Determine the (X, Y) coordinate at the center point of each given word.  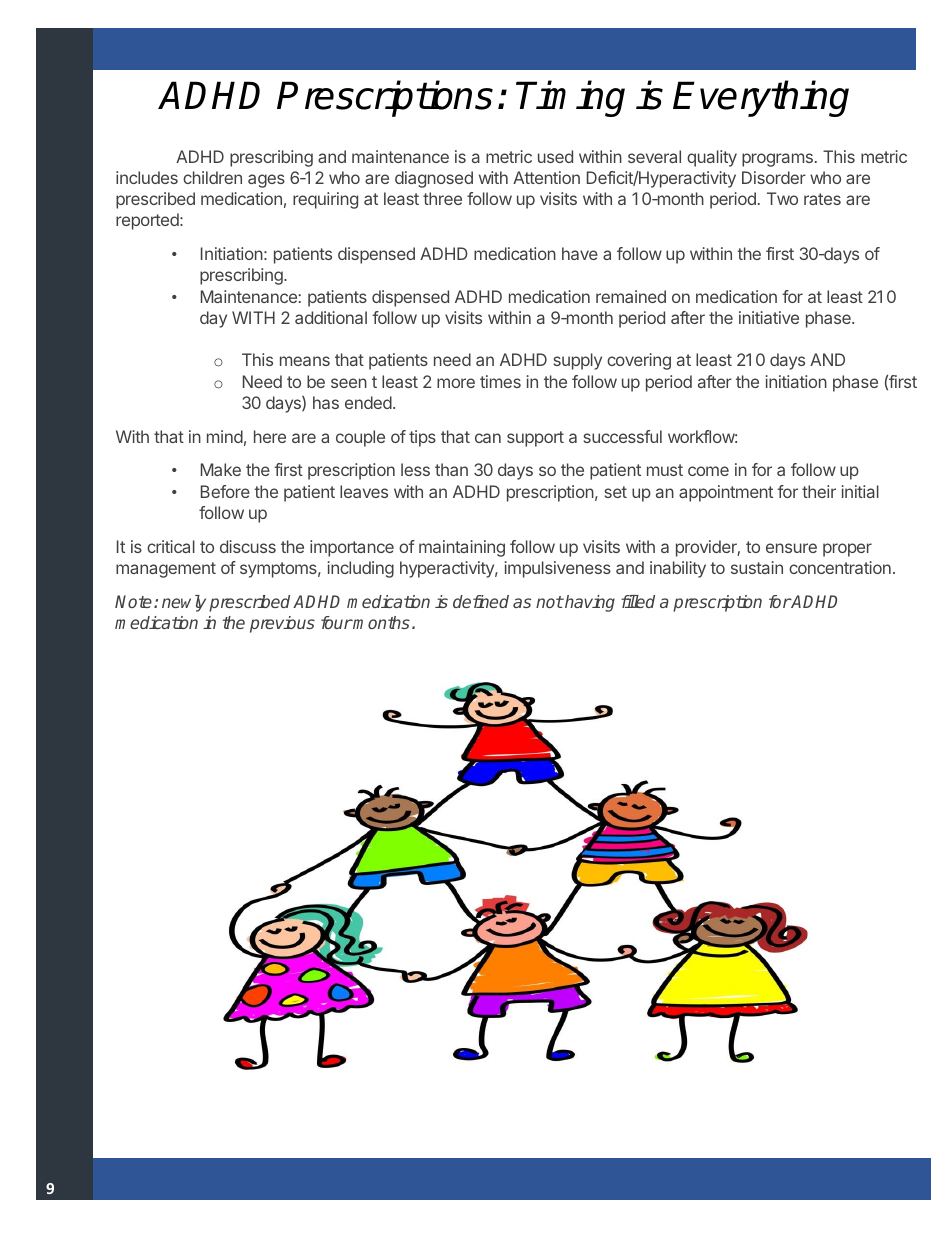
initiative (769, 317)
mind (225, 436)
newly (184, 603)
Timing (570, 98)
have (580, 253)
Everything (761, 98)
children (212, 177)
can (488, 438)
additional (331, 317)
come (708, 471)
